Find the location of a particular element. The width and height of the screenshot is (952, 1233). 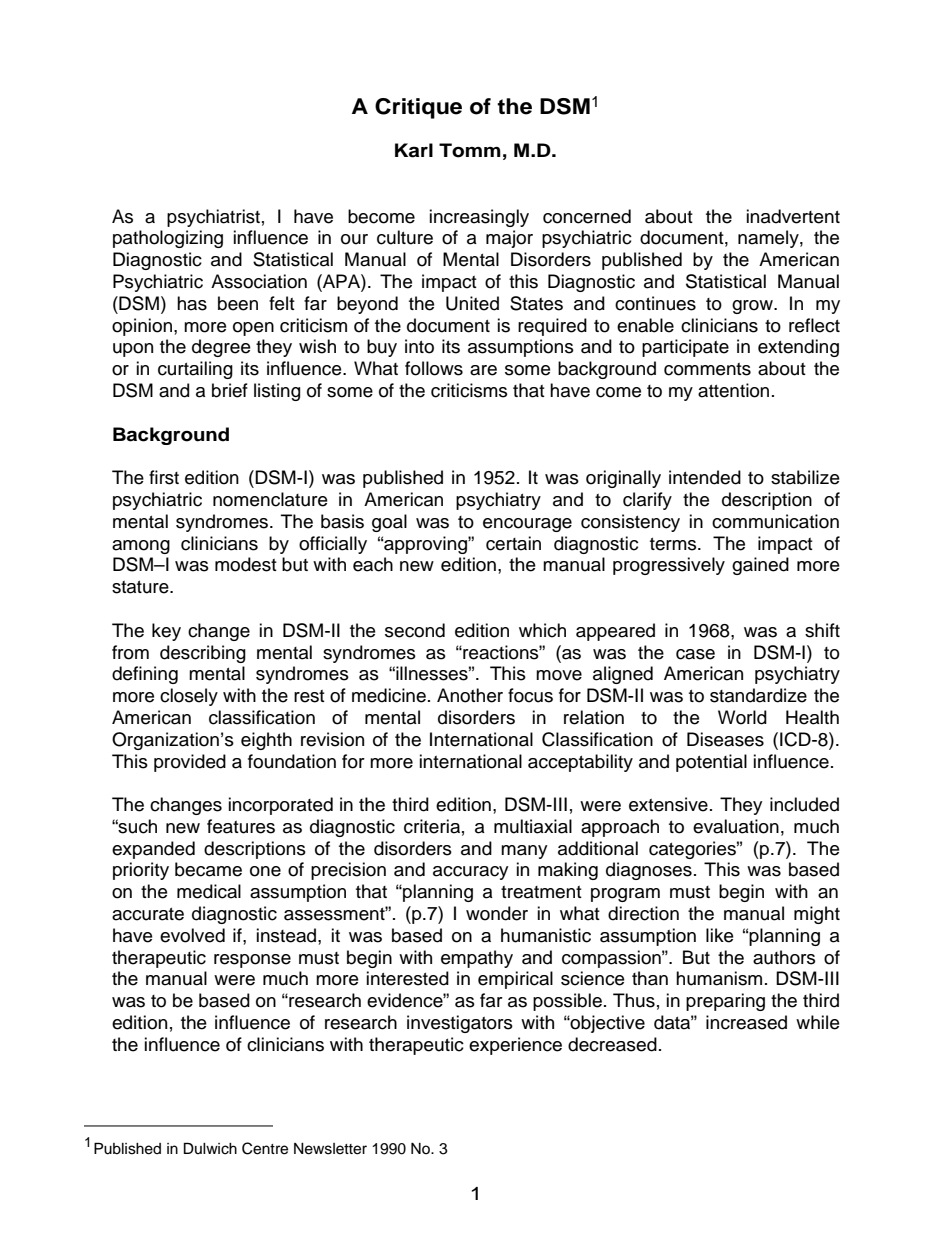

first is located at coordinates (164, 477).
